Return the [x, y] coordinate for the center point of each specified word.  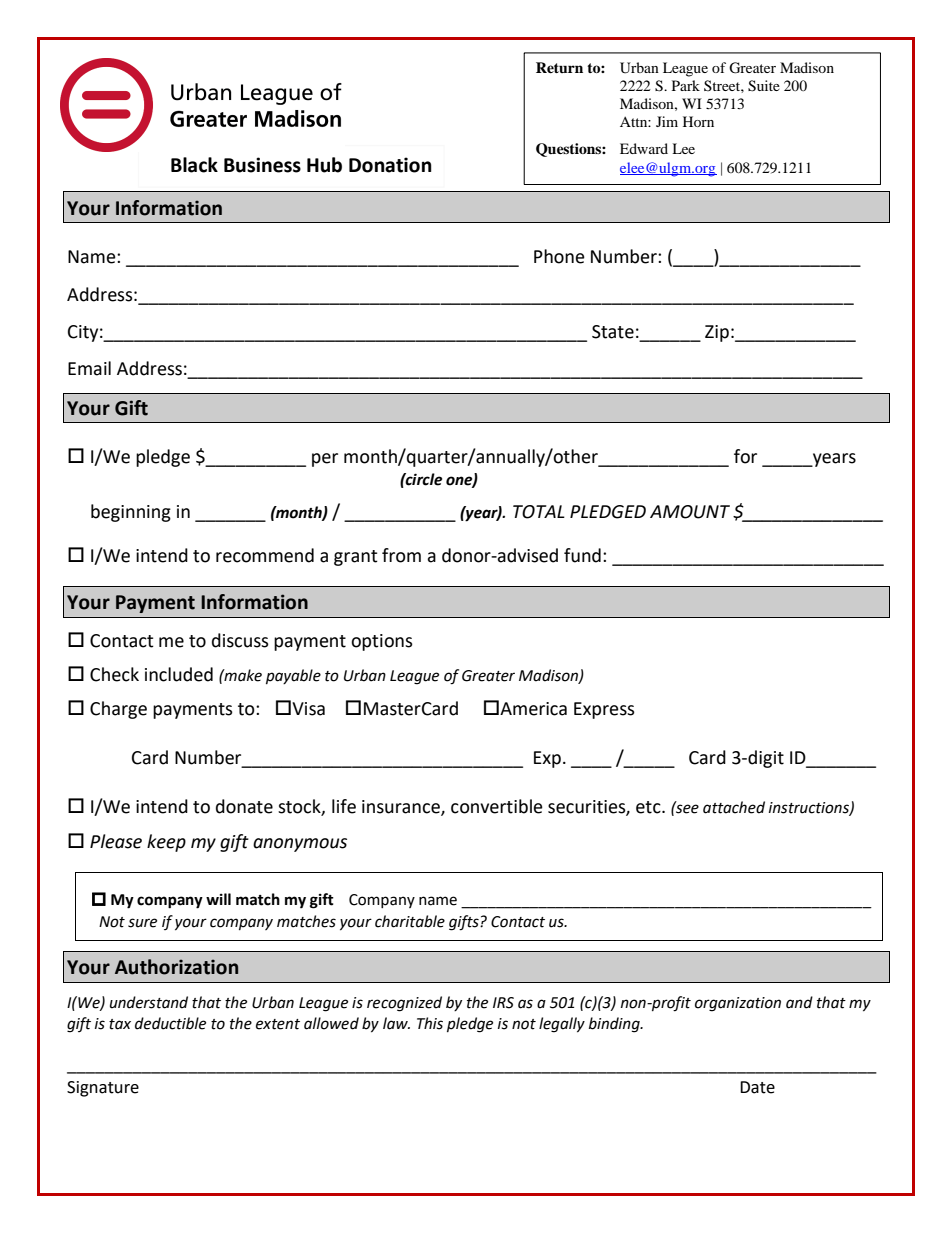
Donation [390, 165]
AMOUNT [690, 512]
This [430, 1023]
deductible [170, 1023]
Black [194, 165]
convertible [497, 806]
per [325, 460]
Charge [118, 710]
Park [686, 85]
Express [604, 710]
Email [89, 368]
